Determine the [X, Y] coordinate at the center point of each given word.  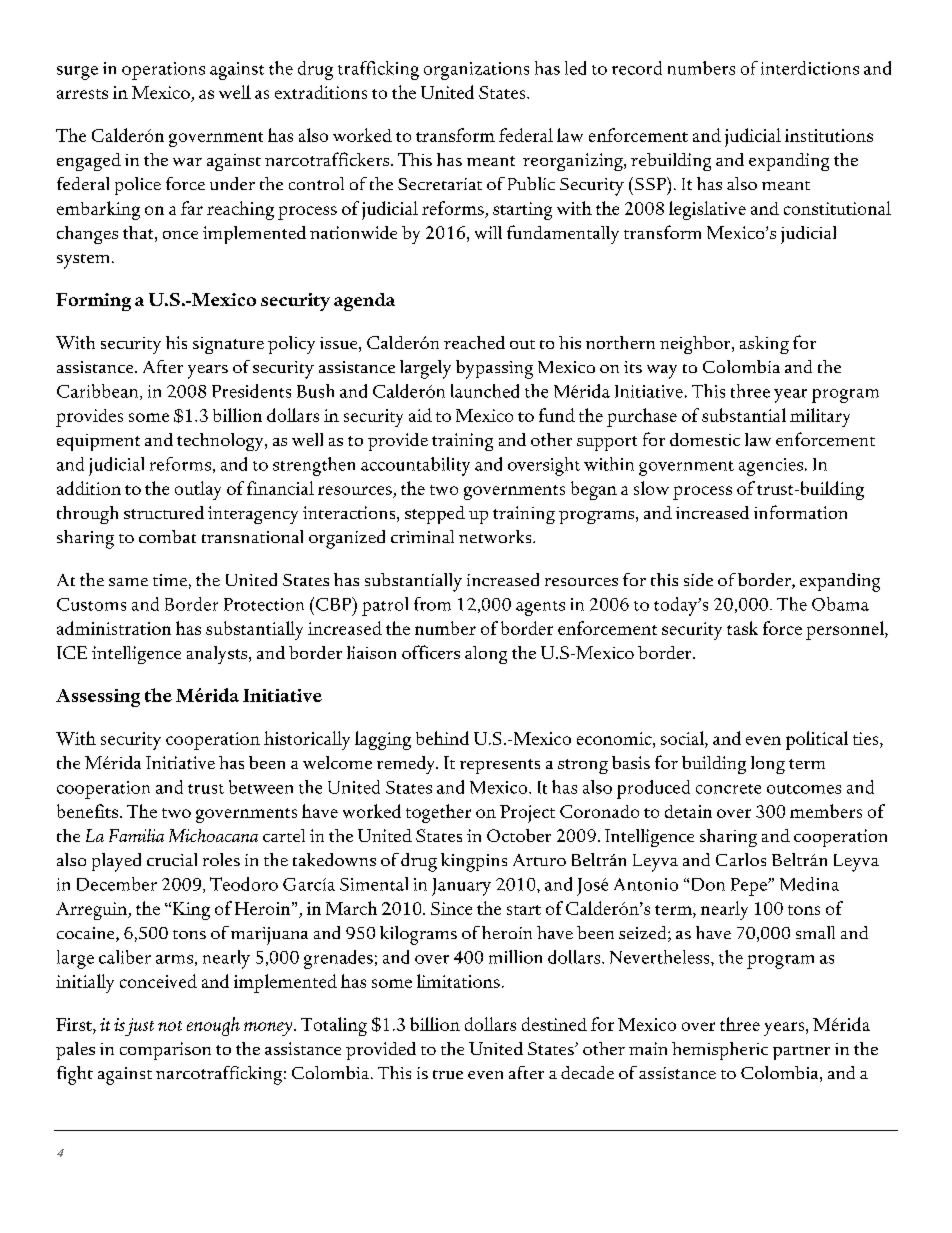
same [128, 582]
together [438, 813]
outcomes [804, 789]
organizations [476, 71]
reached [474, 342]
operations [163, 71]
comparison [165, 1051]
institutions [829, 135]
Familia [136, 835]
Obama [840, 604]
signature [228, 345]
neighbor [696, 345]
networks [496, 536]
